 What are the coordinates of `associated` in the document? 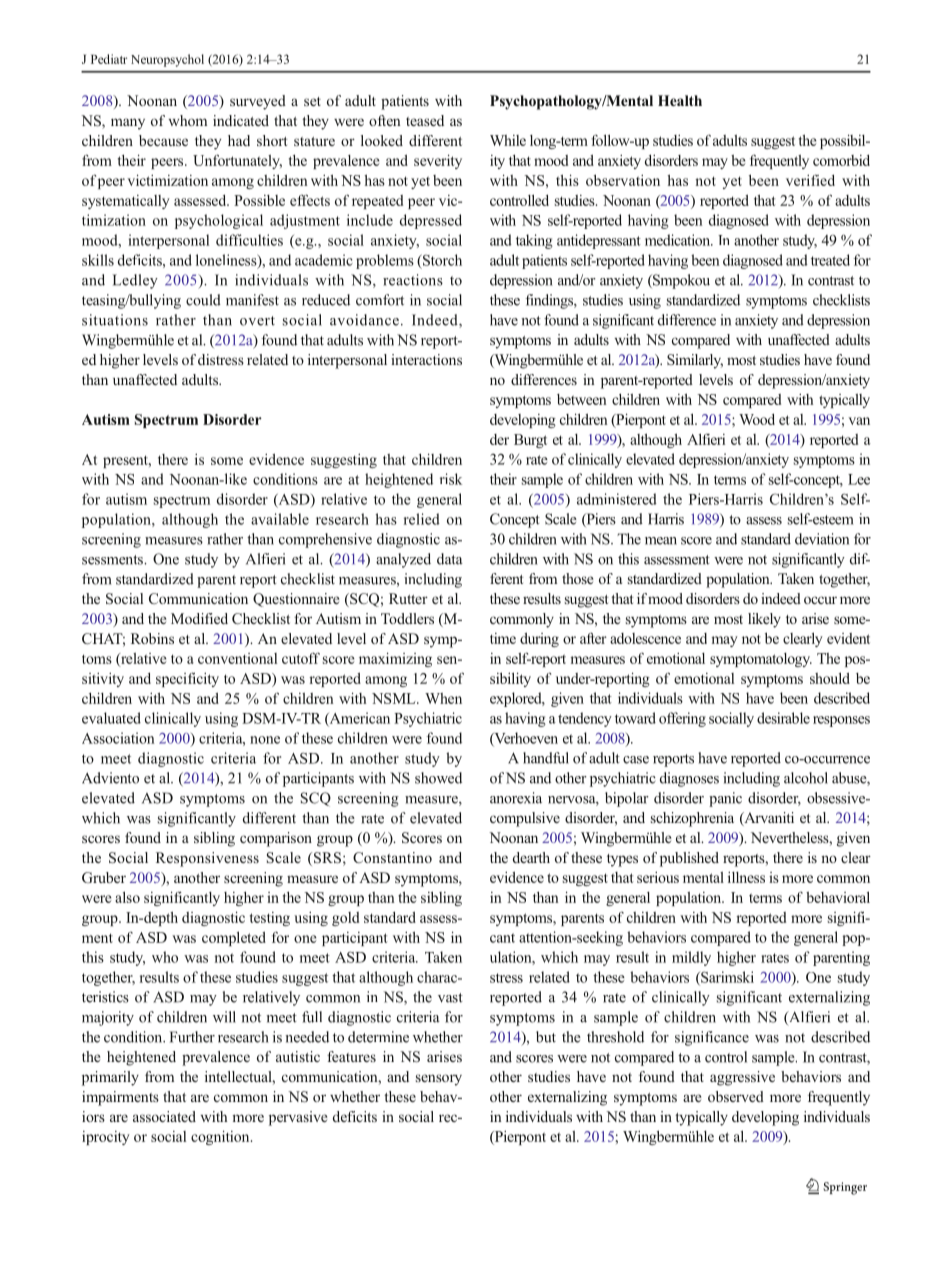 It's located at (164, 1116).
